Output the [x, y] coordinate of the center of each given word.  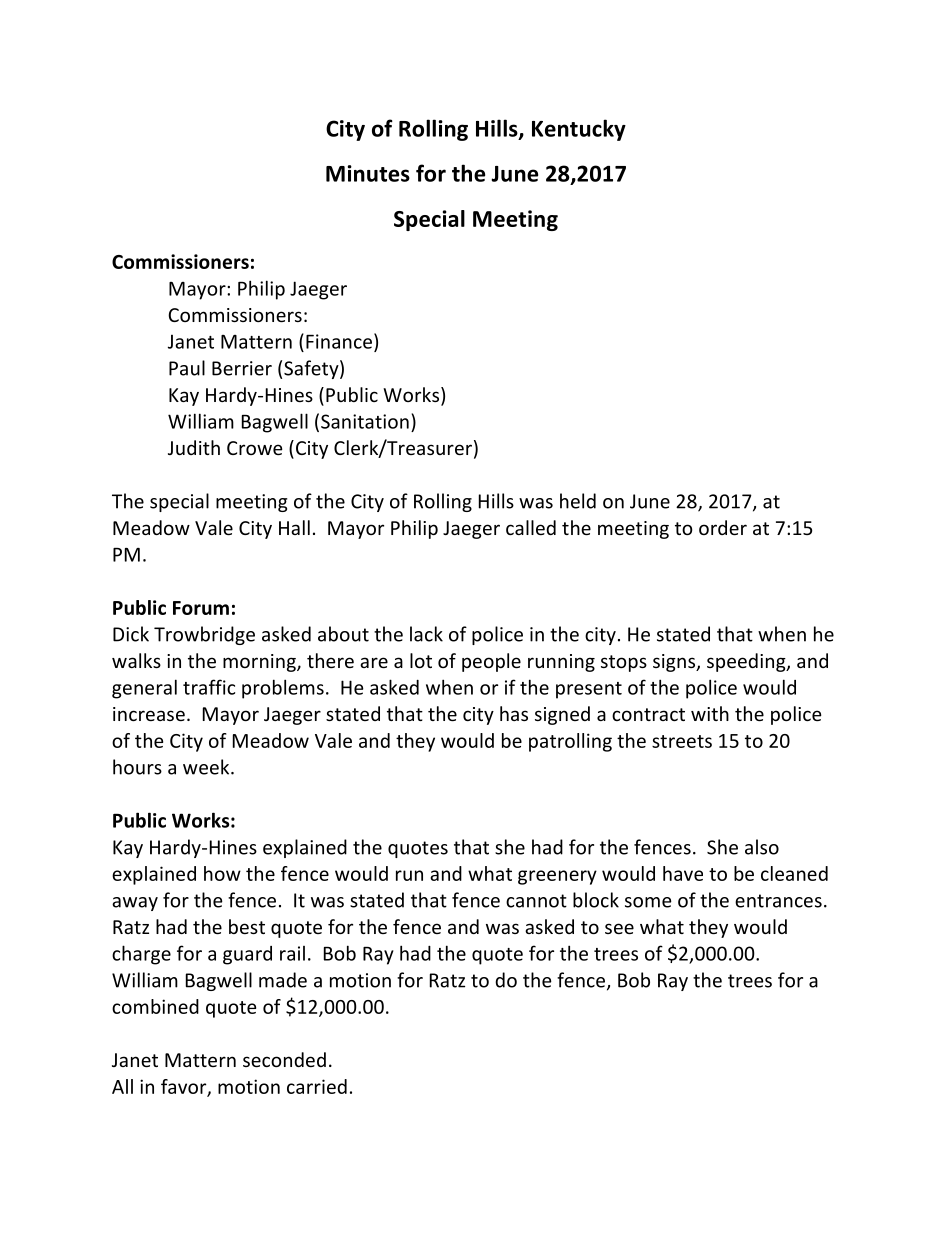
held [578, 501]
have [683, 873]
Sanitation [365, 421]
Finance [339, 341]
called [531, 527]
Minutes [368, 173]
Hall [294, 527]
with [710, 713]
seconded [284, 1059]
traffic [209, 687]
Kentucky [579, 130]
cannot [536, 901]
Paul [187, 368]
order [723, 527]
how [222, 873]
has [514, 713]
